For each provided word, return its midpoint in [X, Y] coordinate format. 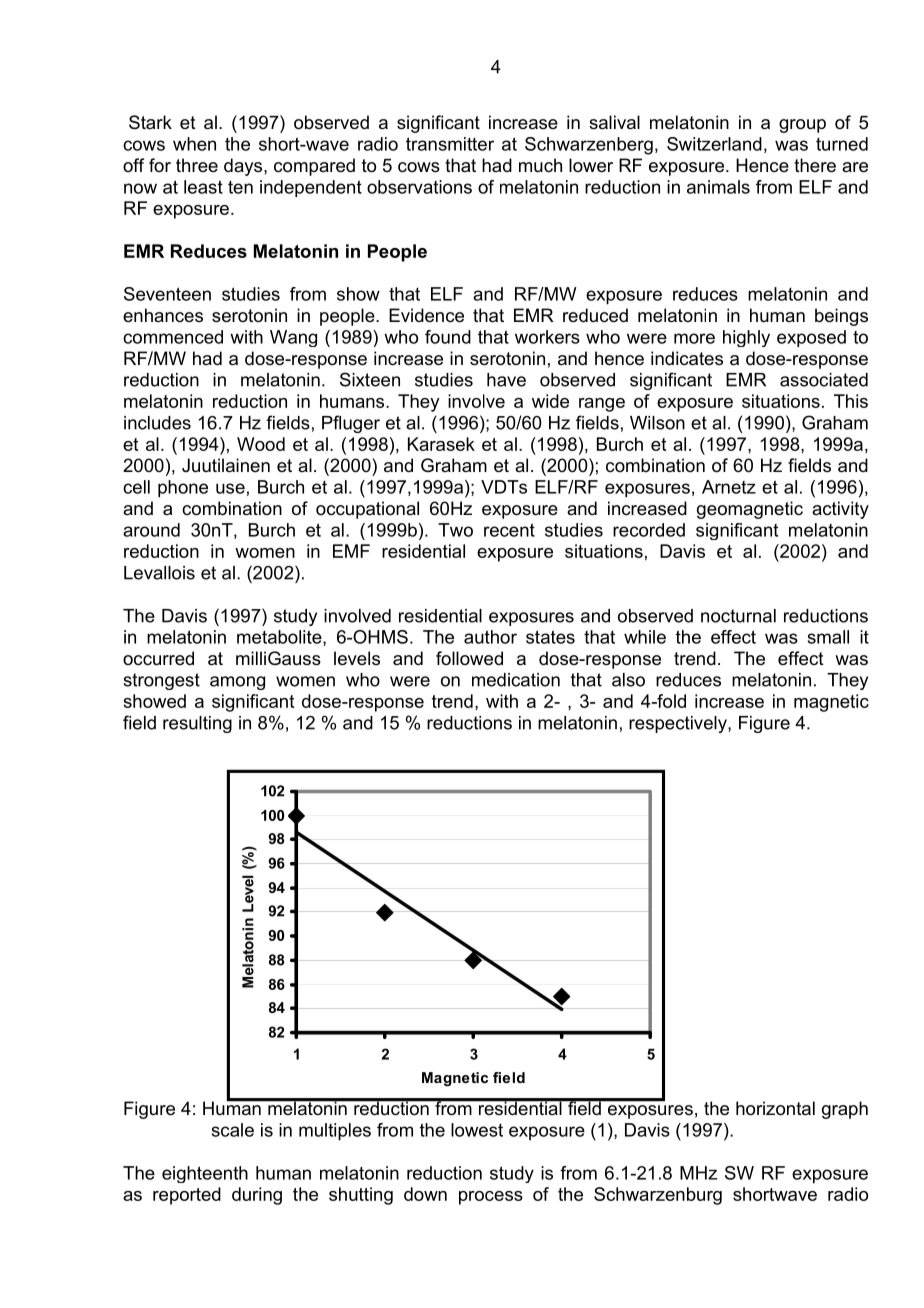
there [815, 165]
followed [469, 658]
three [197, 165]
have [506, 380]
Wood [261, 444]
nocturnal [738, 616]
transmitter [450, 144]
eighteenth [205, 1174]
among [237, 683]
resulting [197, 724]
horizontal [775, 1108]
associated [824, 380]
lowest [477, 1130]
